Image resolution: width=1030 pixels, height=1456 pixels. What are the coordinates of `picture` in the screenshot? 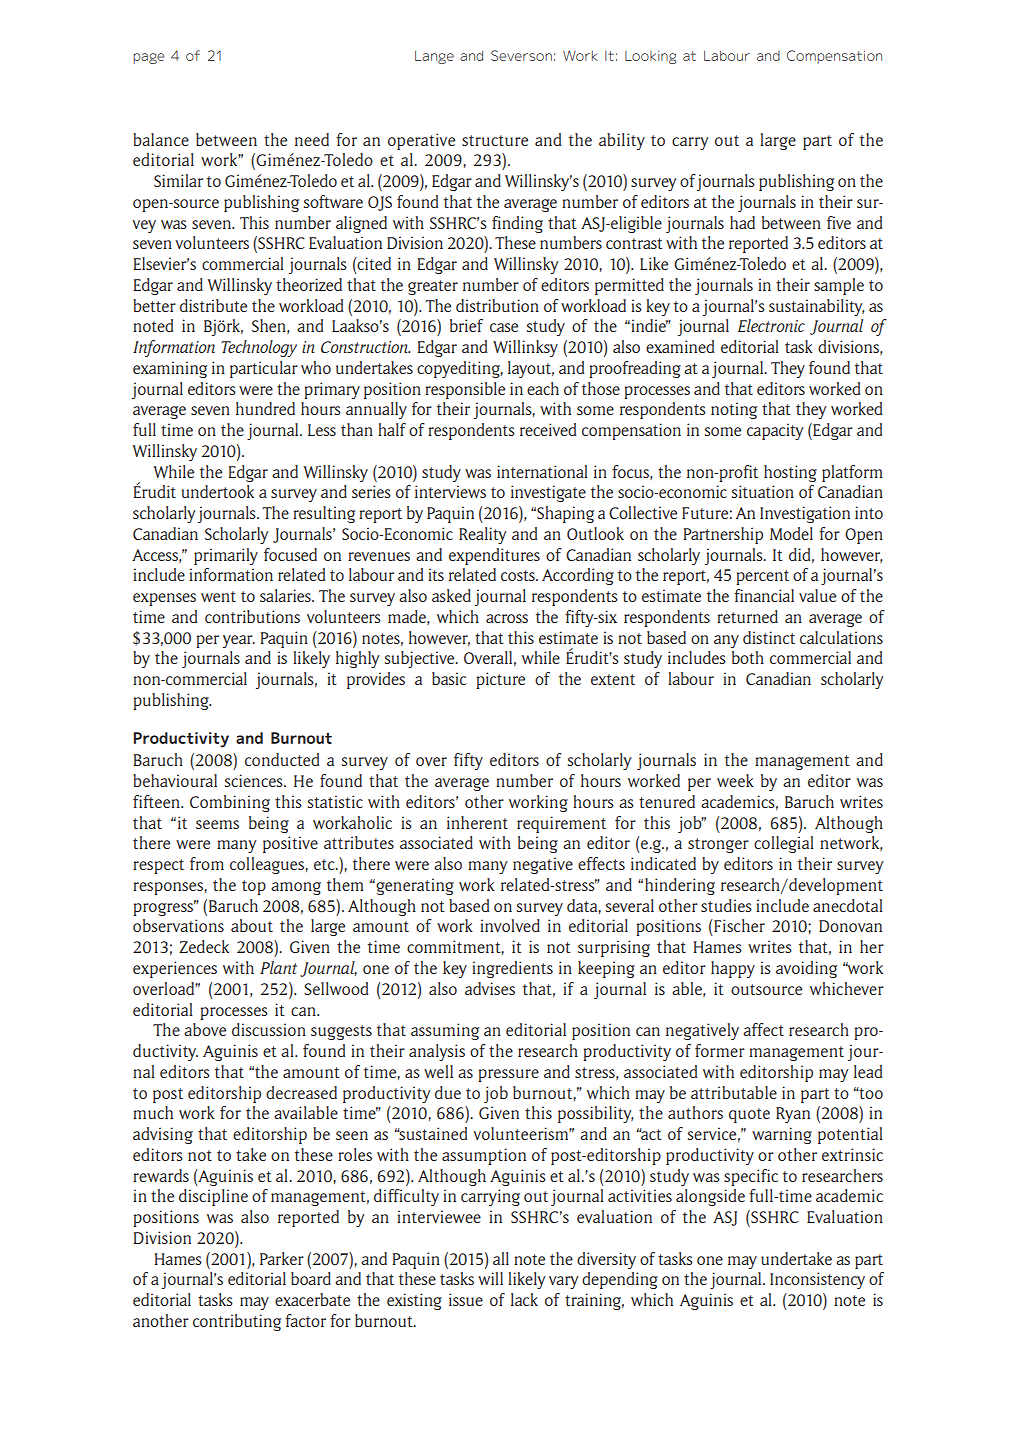 It's located at (500, 680).
